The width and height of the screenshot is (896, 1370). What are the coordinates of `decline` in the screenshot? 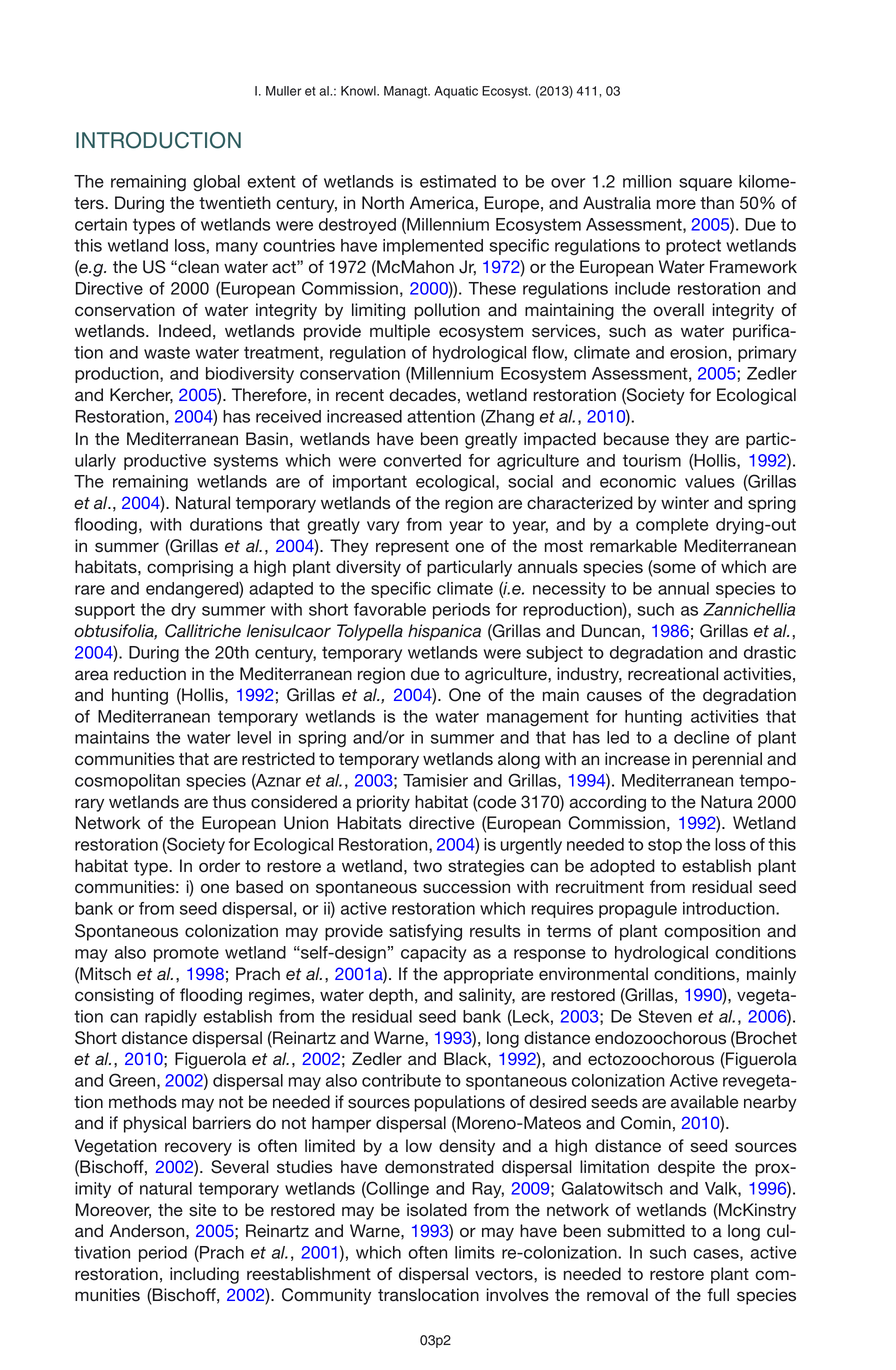 It's located at (701, 737).
